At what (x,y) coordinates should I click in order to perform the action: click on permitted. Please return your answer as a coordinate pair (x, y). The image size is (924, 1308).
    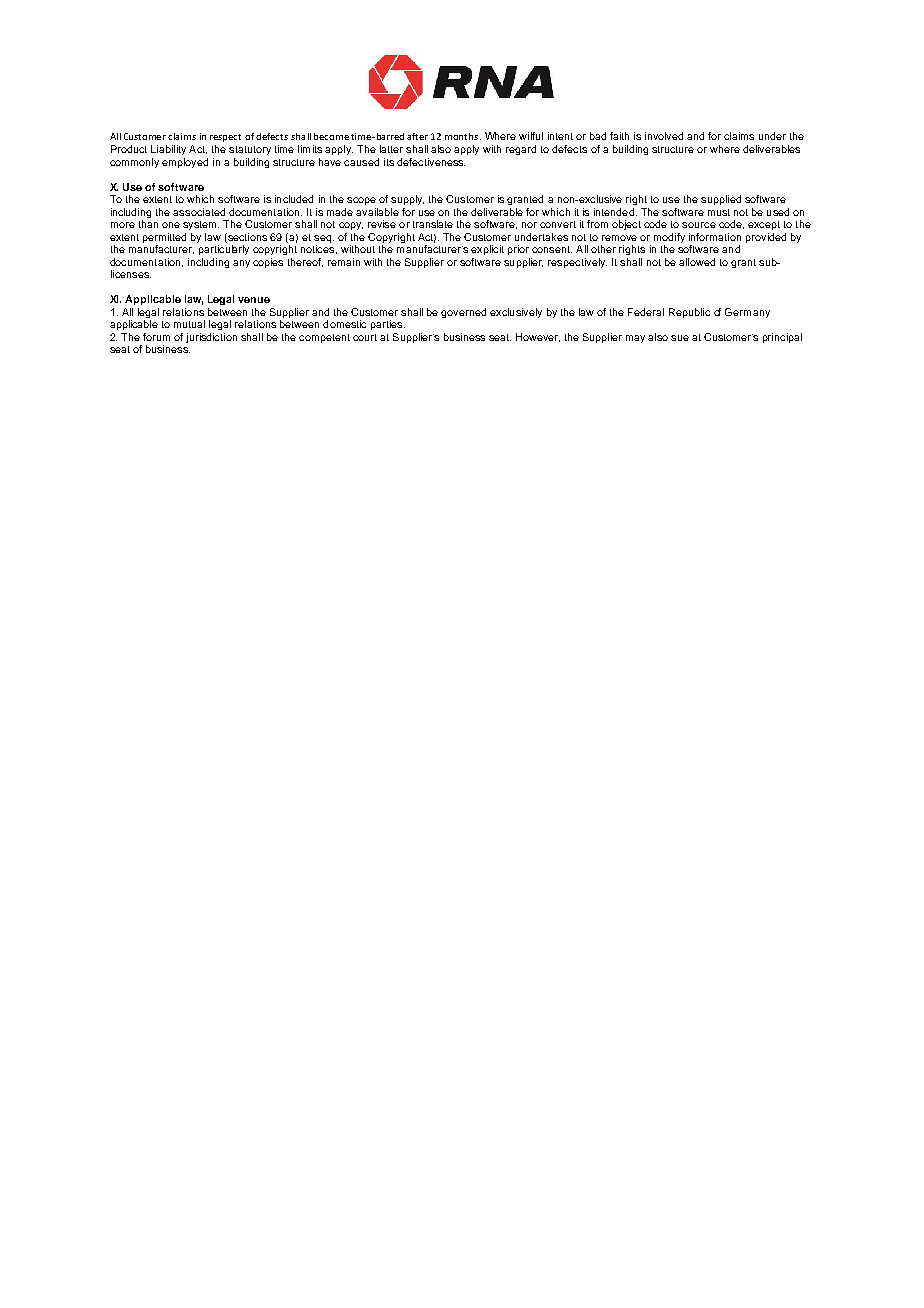
    Looking at the image, I should click on (164, 238).
